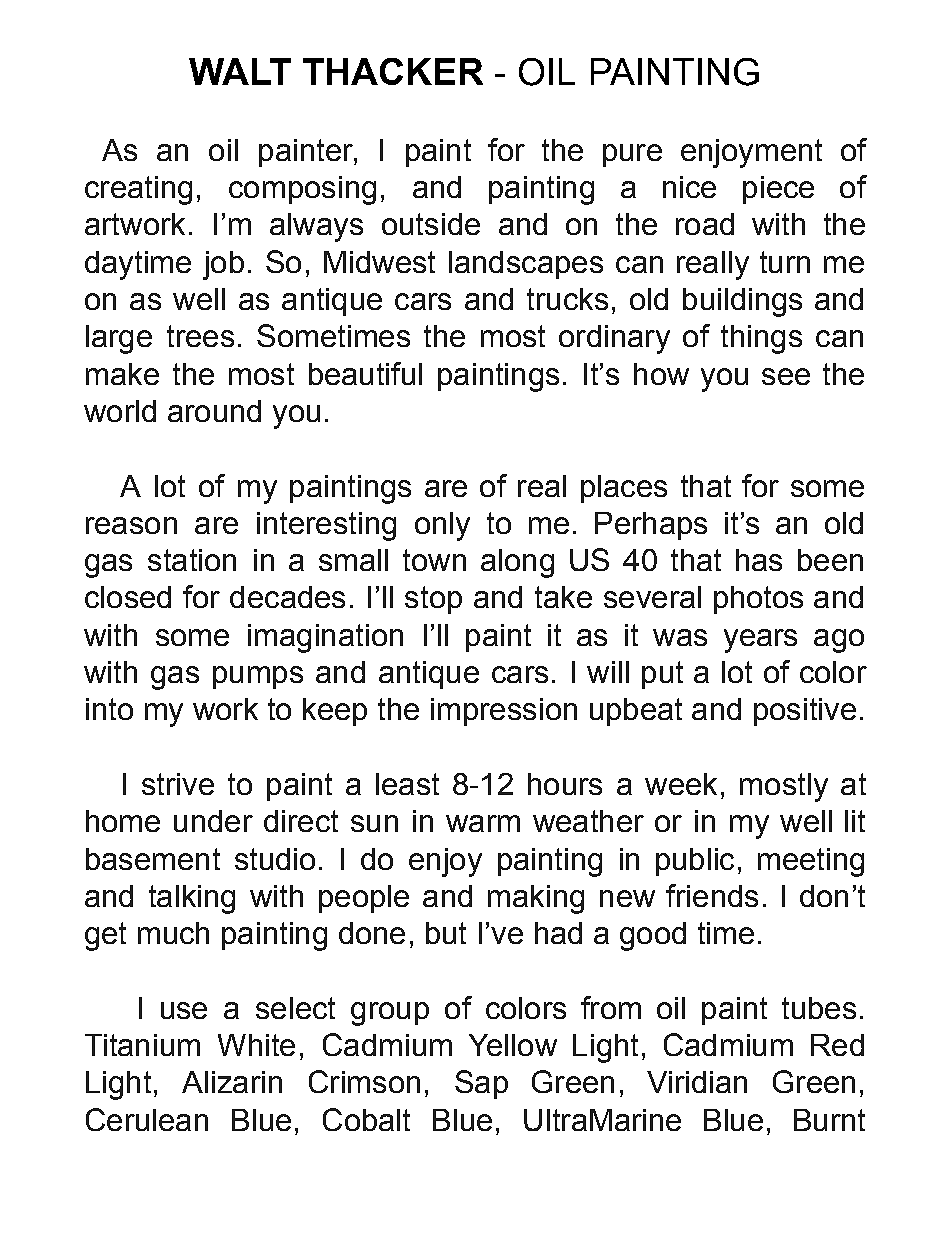 This screenshot has height=1233, width=952. I want to click on photos, so click(758, 600).
